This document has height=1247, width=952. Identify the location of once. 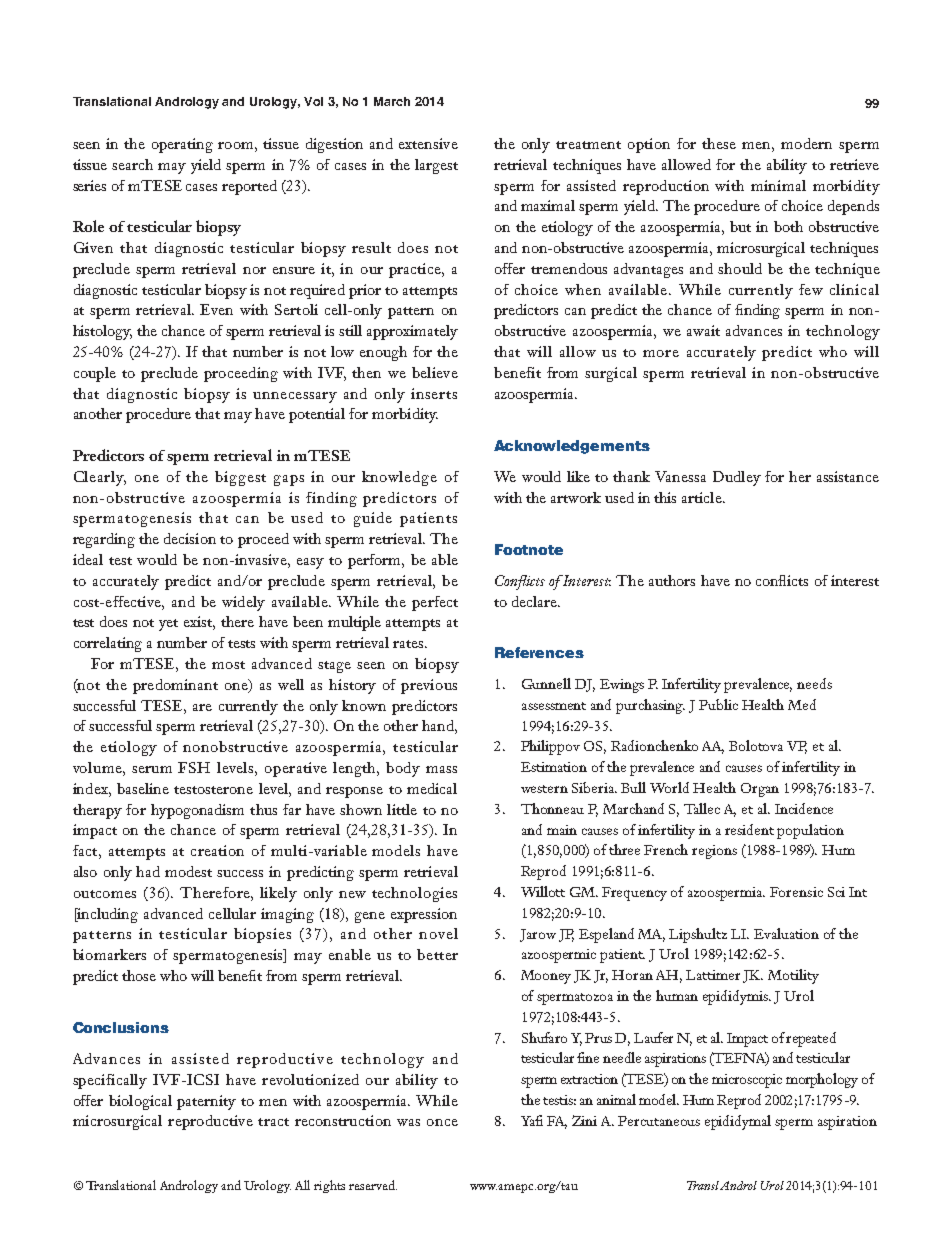
(442, 1122).
